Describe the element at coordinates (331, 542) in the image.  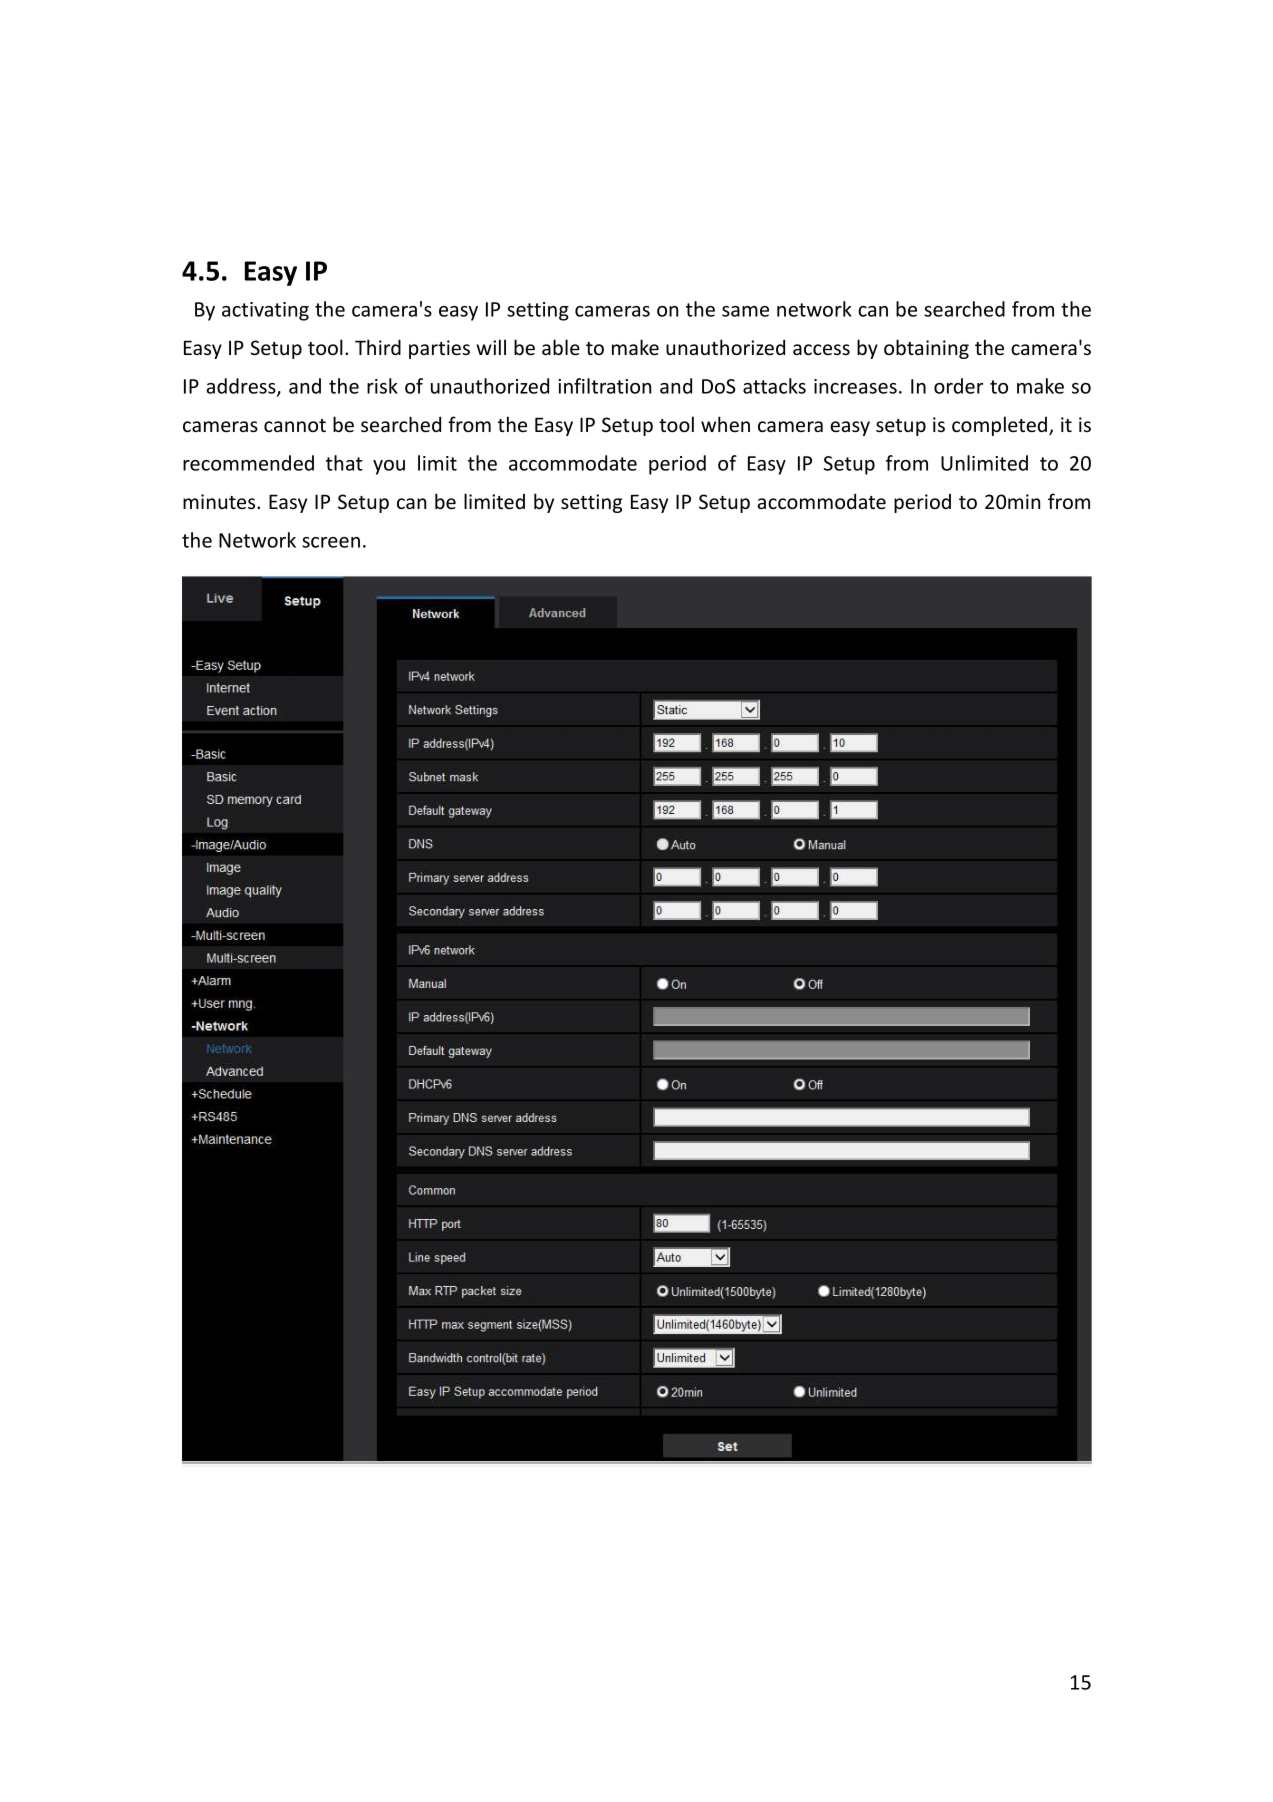
I see `screen` at that location.
